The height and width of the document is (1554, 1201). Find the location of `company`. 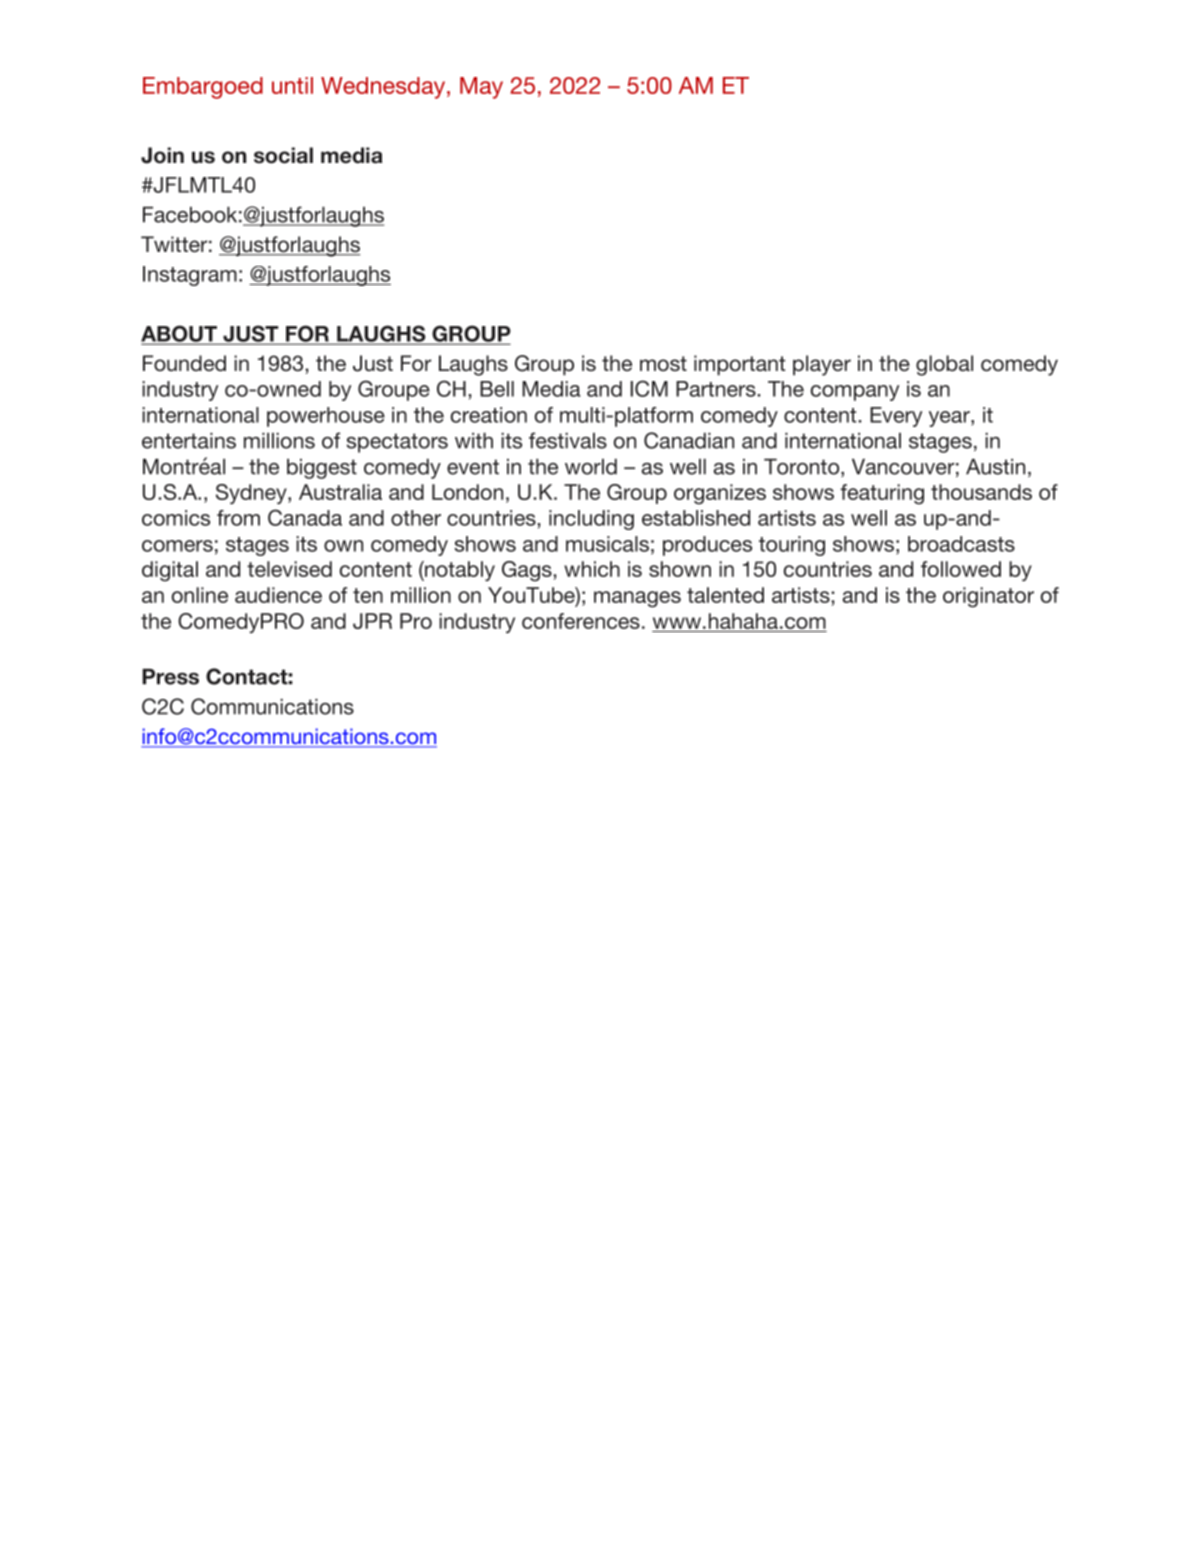

company is located at coordinates (855, 393).
